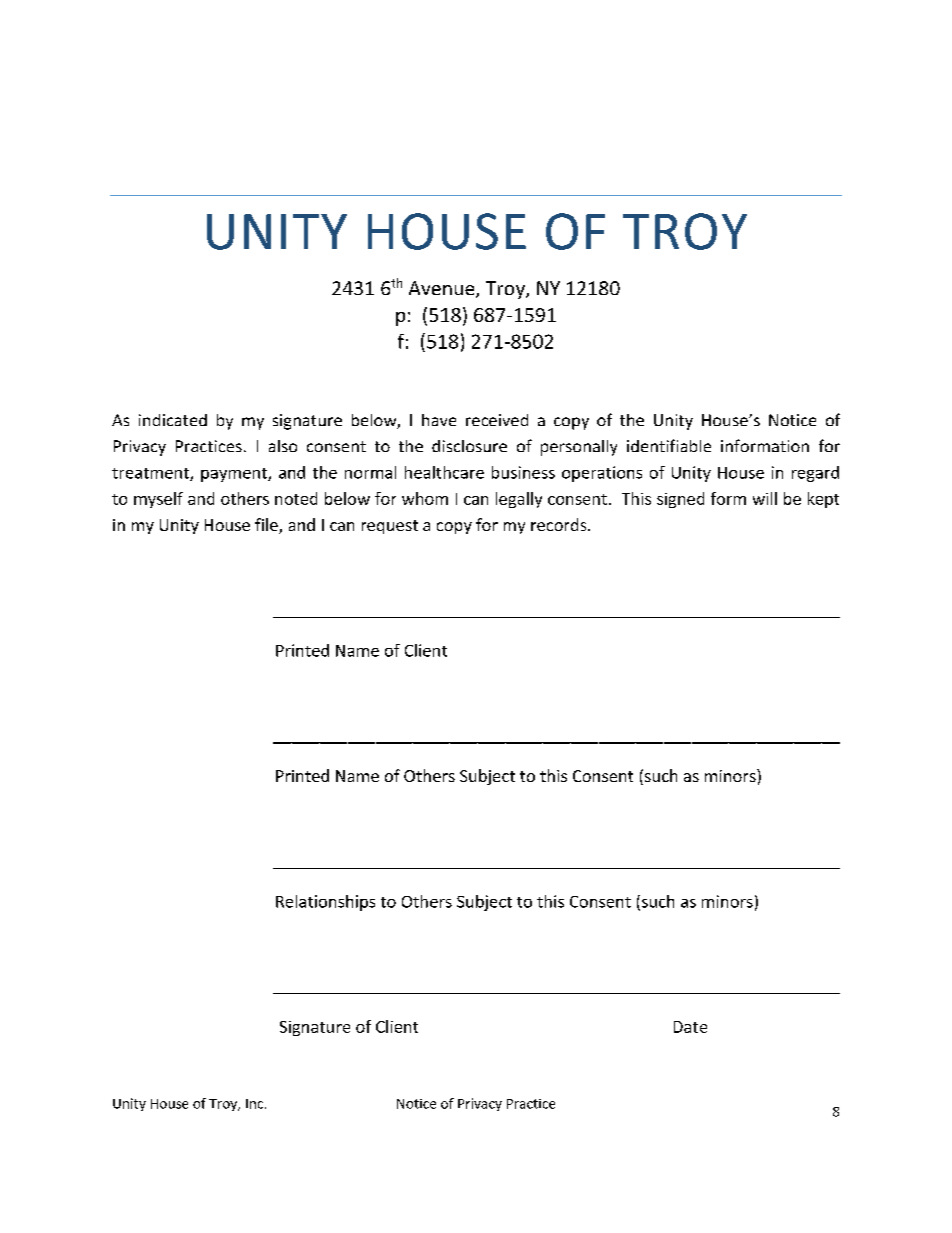 This page has height=1233, width=952. I want to click on signed, so click(680, 500).
